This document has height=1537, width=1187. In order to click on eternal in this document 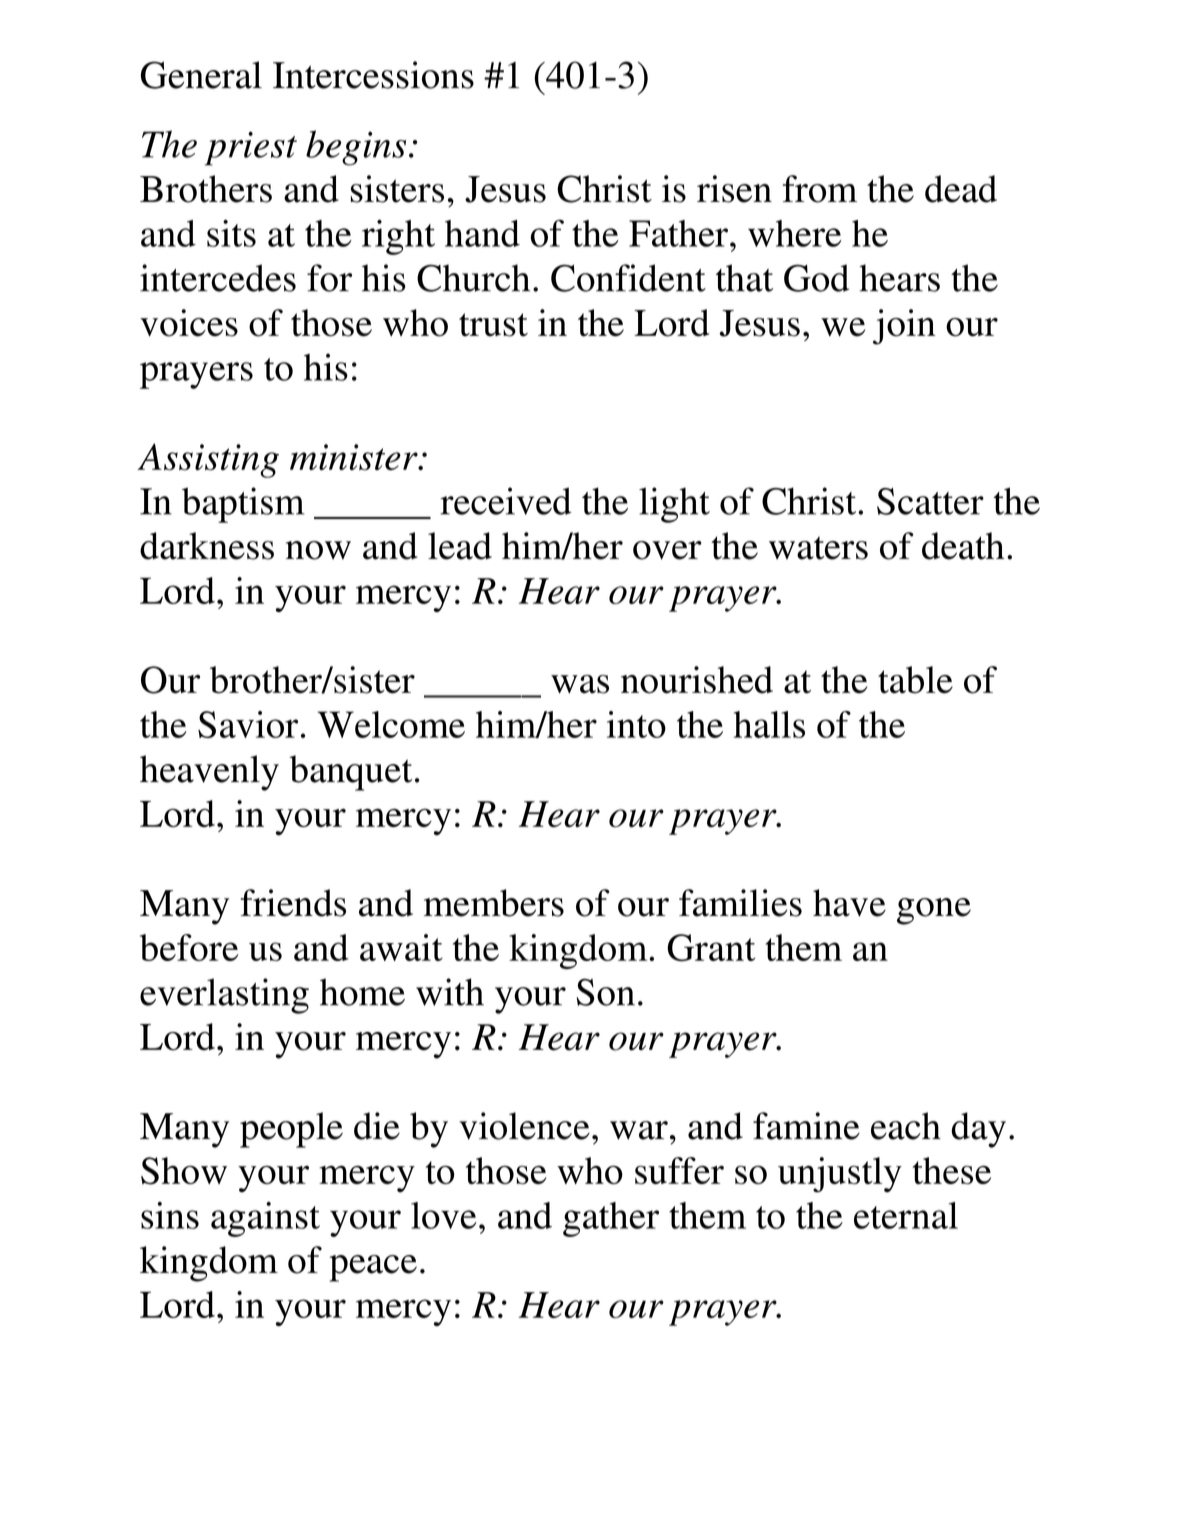, I will do `click(906, 1215)`.
